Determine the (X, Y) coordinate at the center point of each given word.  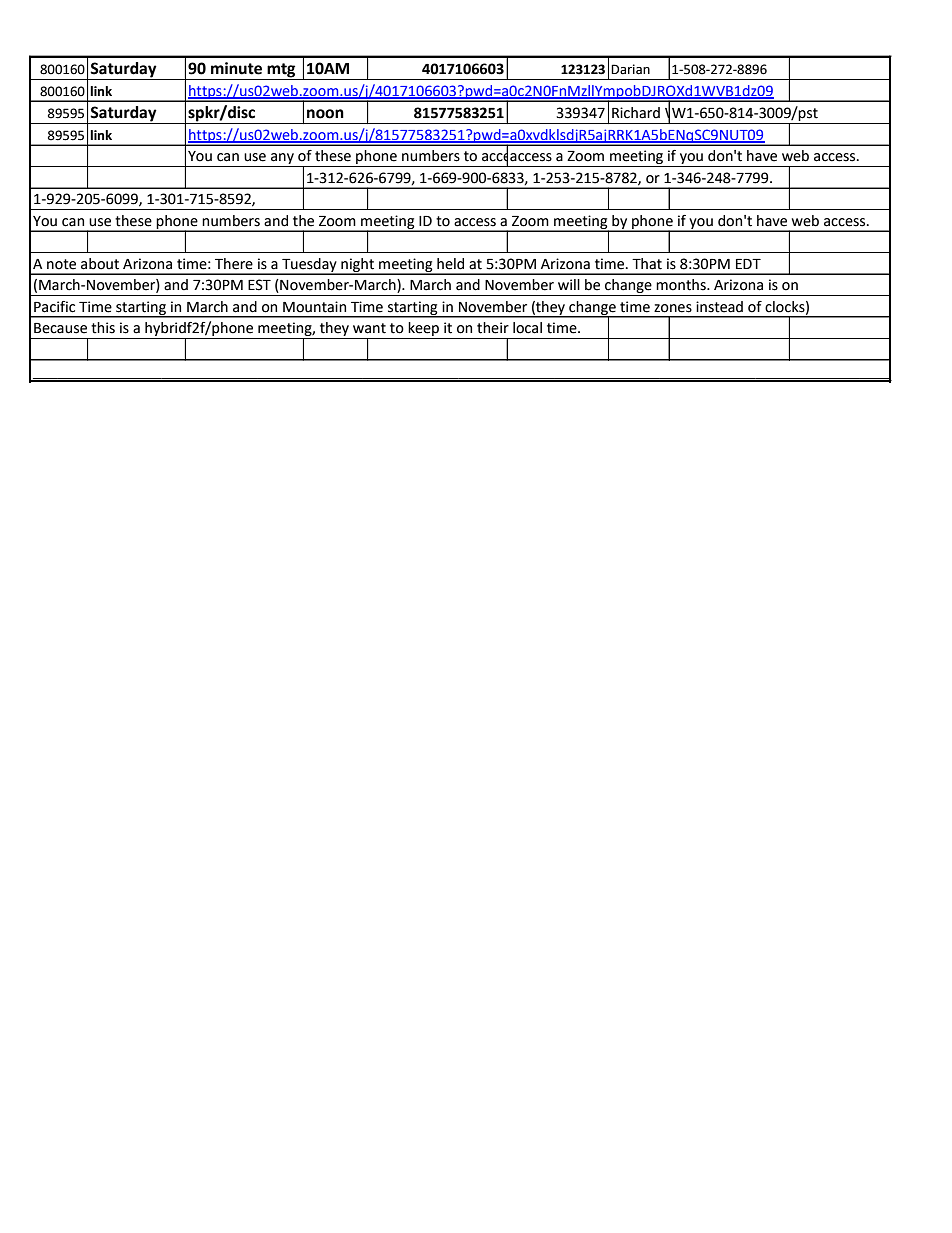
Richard (636, 113)
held (450, 264)
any (282, 160)
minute (236, 68)
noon (325, 114)
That (647, 264)
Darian (630, 69)
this (103, 328)
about (100, 264)
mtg (281, 71)
